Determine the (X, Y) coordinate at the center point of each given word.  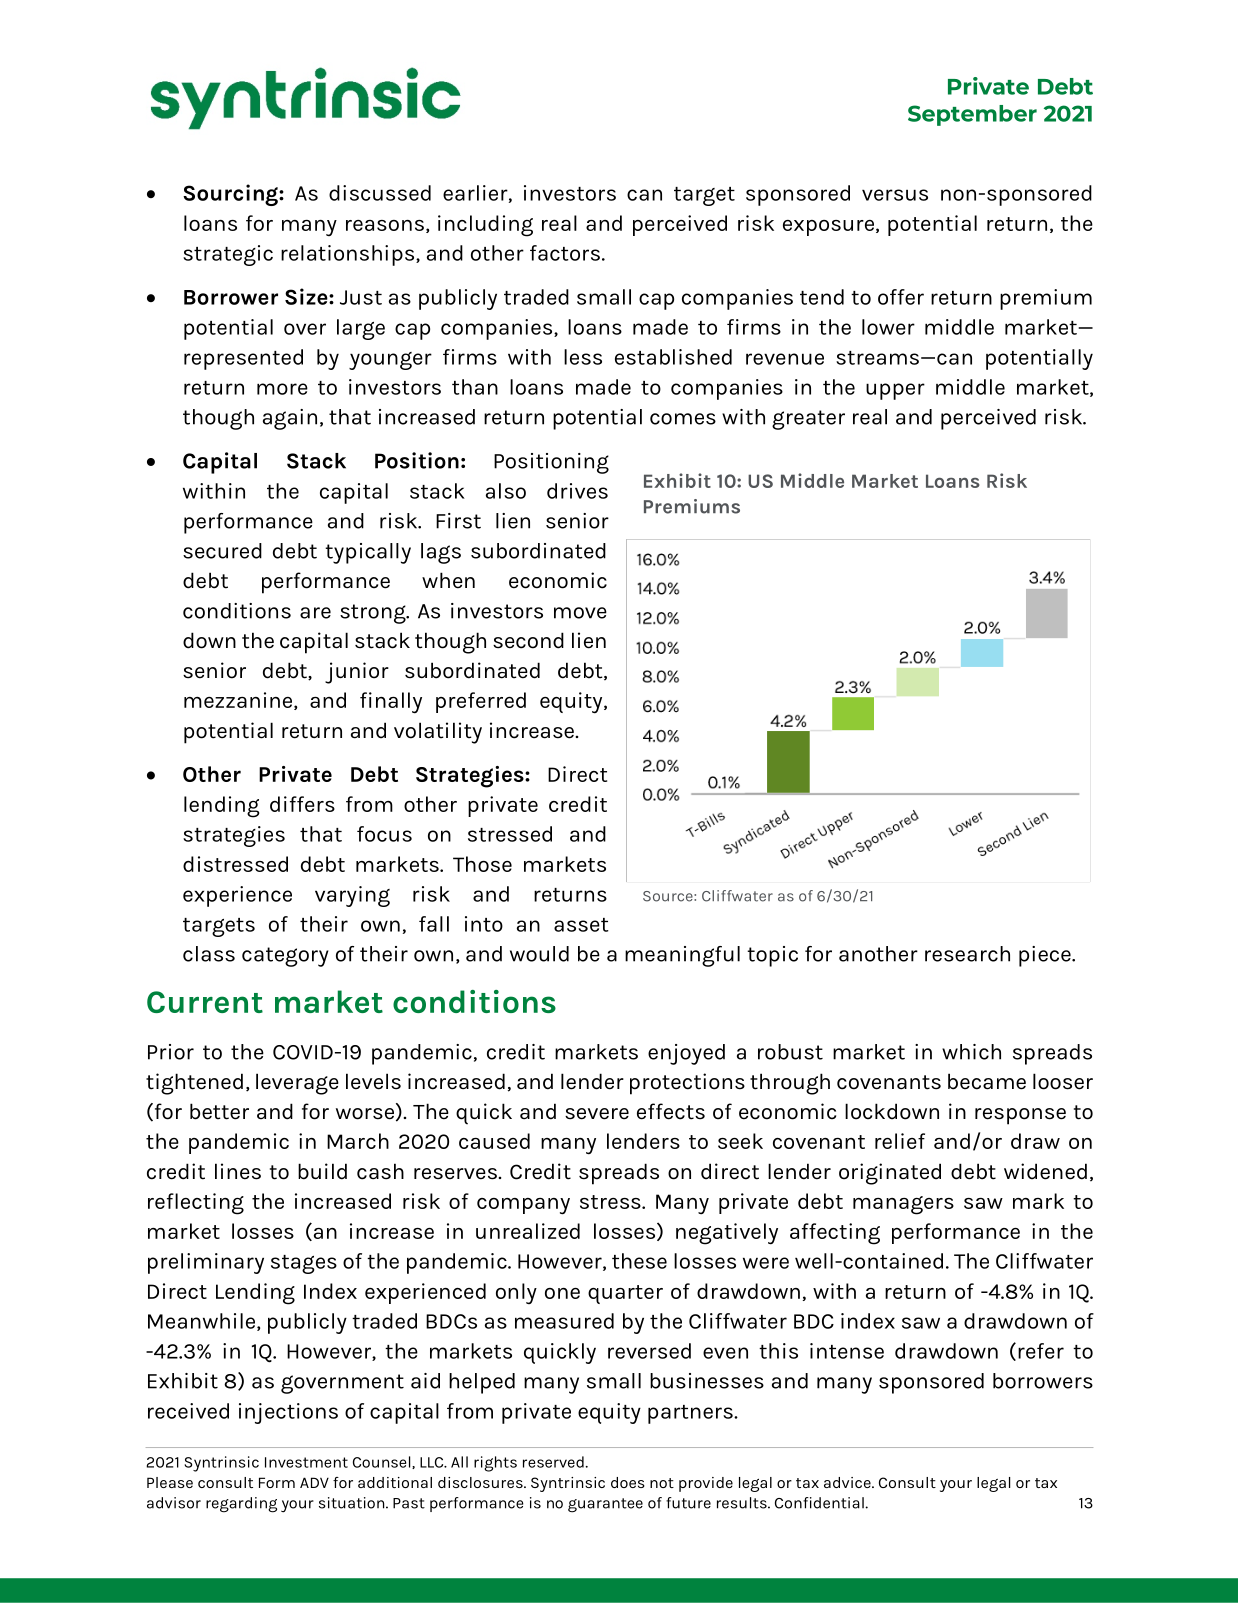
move (580, 613)
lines (238, 1171)
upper (895, 391)
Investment (306, 1462)
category (285, 957)
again (290, 419)
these (639, 1261)
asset (581, 925)
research (967, 954)
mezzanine (239, 701)
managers (903, 1205)
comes (683, 419)
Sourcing (231, 195)
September (972, 115)
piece (1046, 956)
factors (565, 253)
